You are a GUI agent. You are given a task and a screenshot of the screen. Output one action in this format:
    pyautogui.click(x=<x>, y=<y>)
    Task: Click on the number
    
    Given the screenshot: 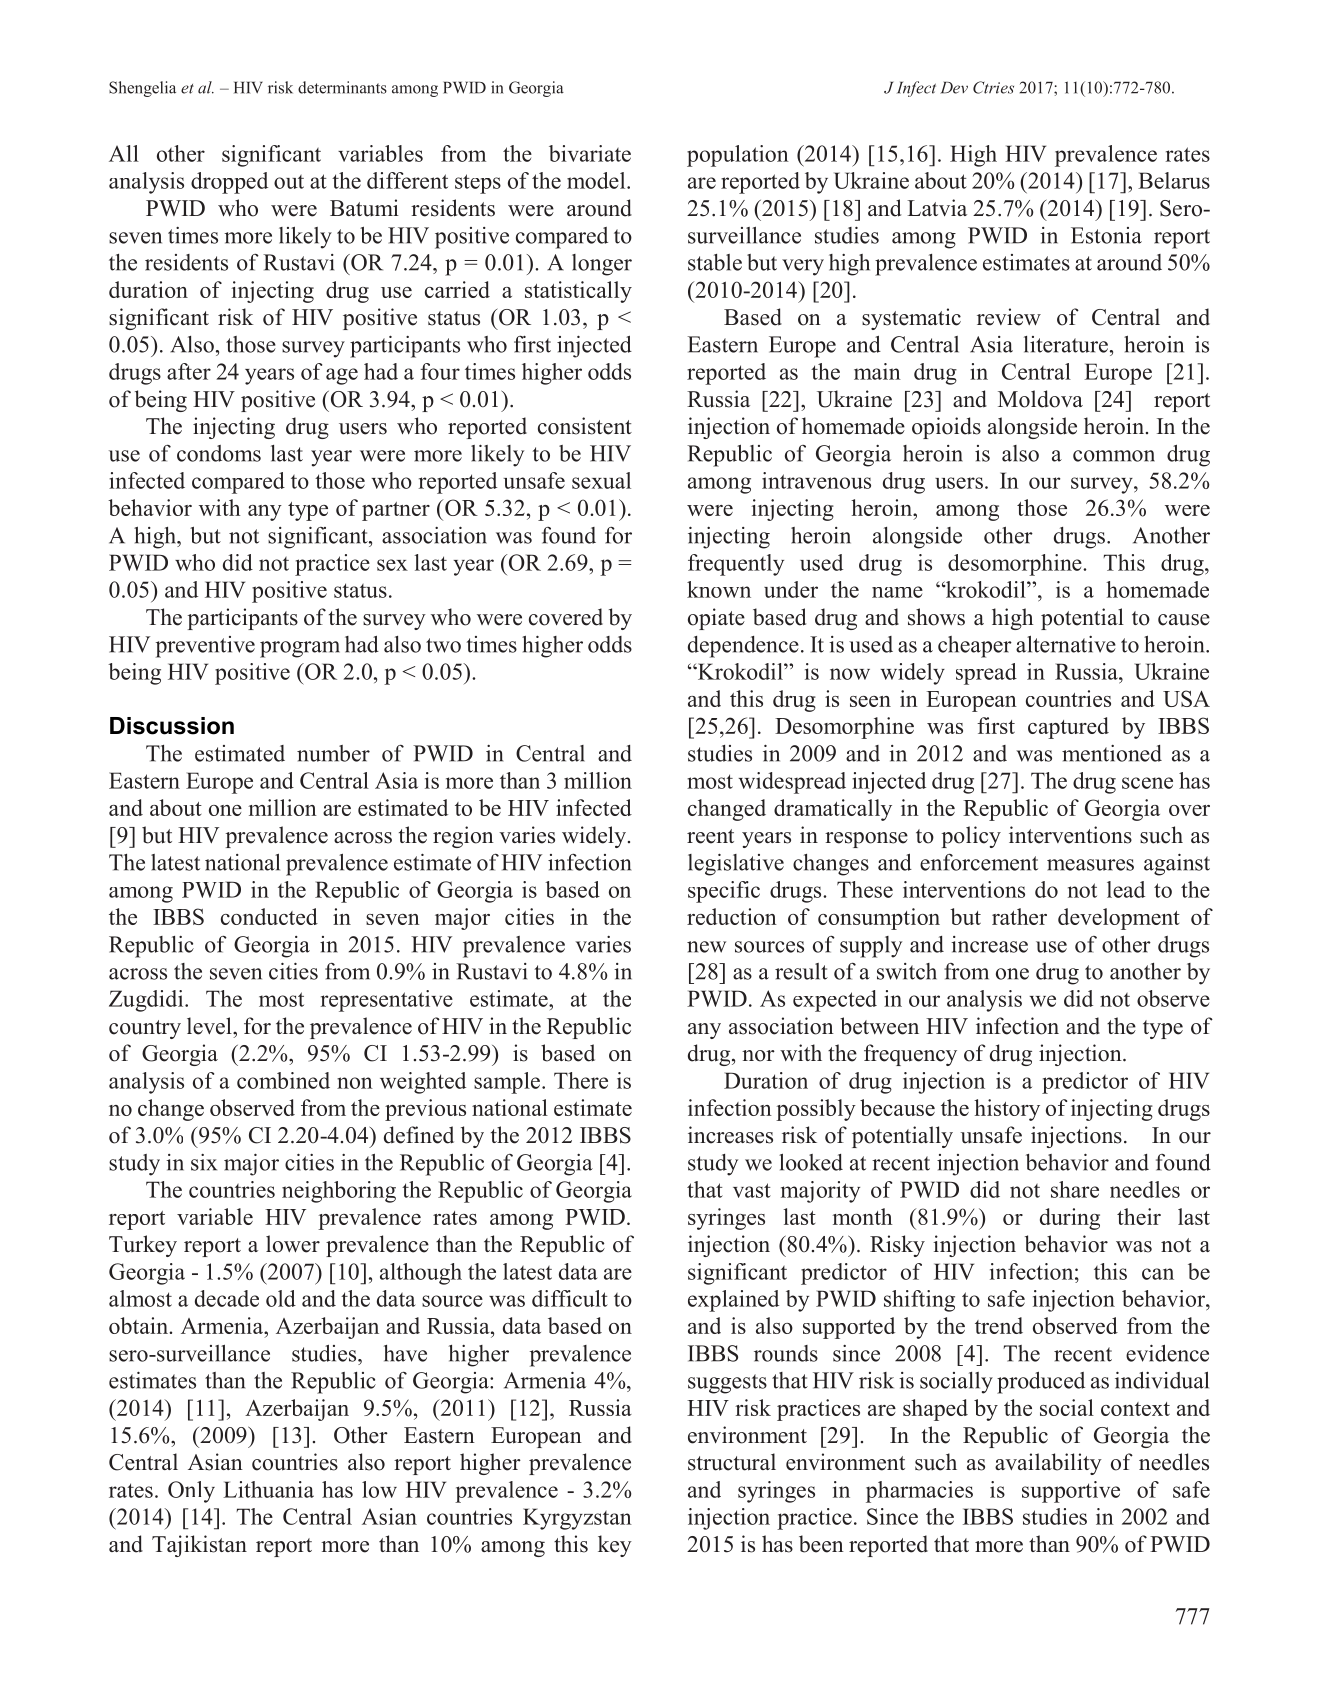 What is the action you would take?
    pyautogui.click(x=333, y=753)
